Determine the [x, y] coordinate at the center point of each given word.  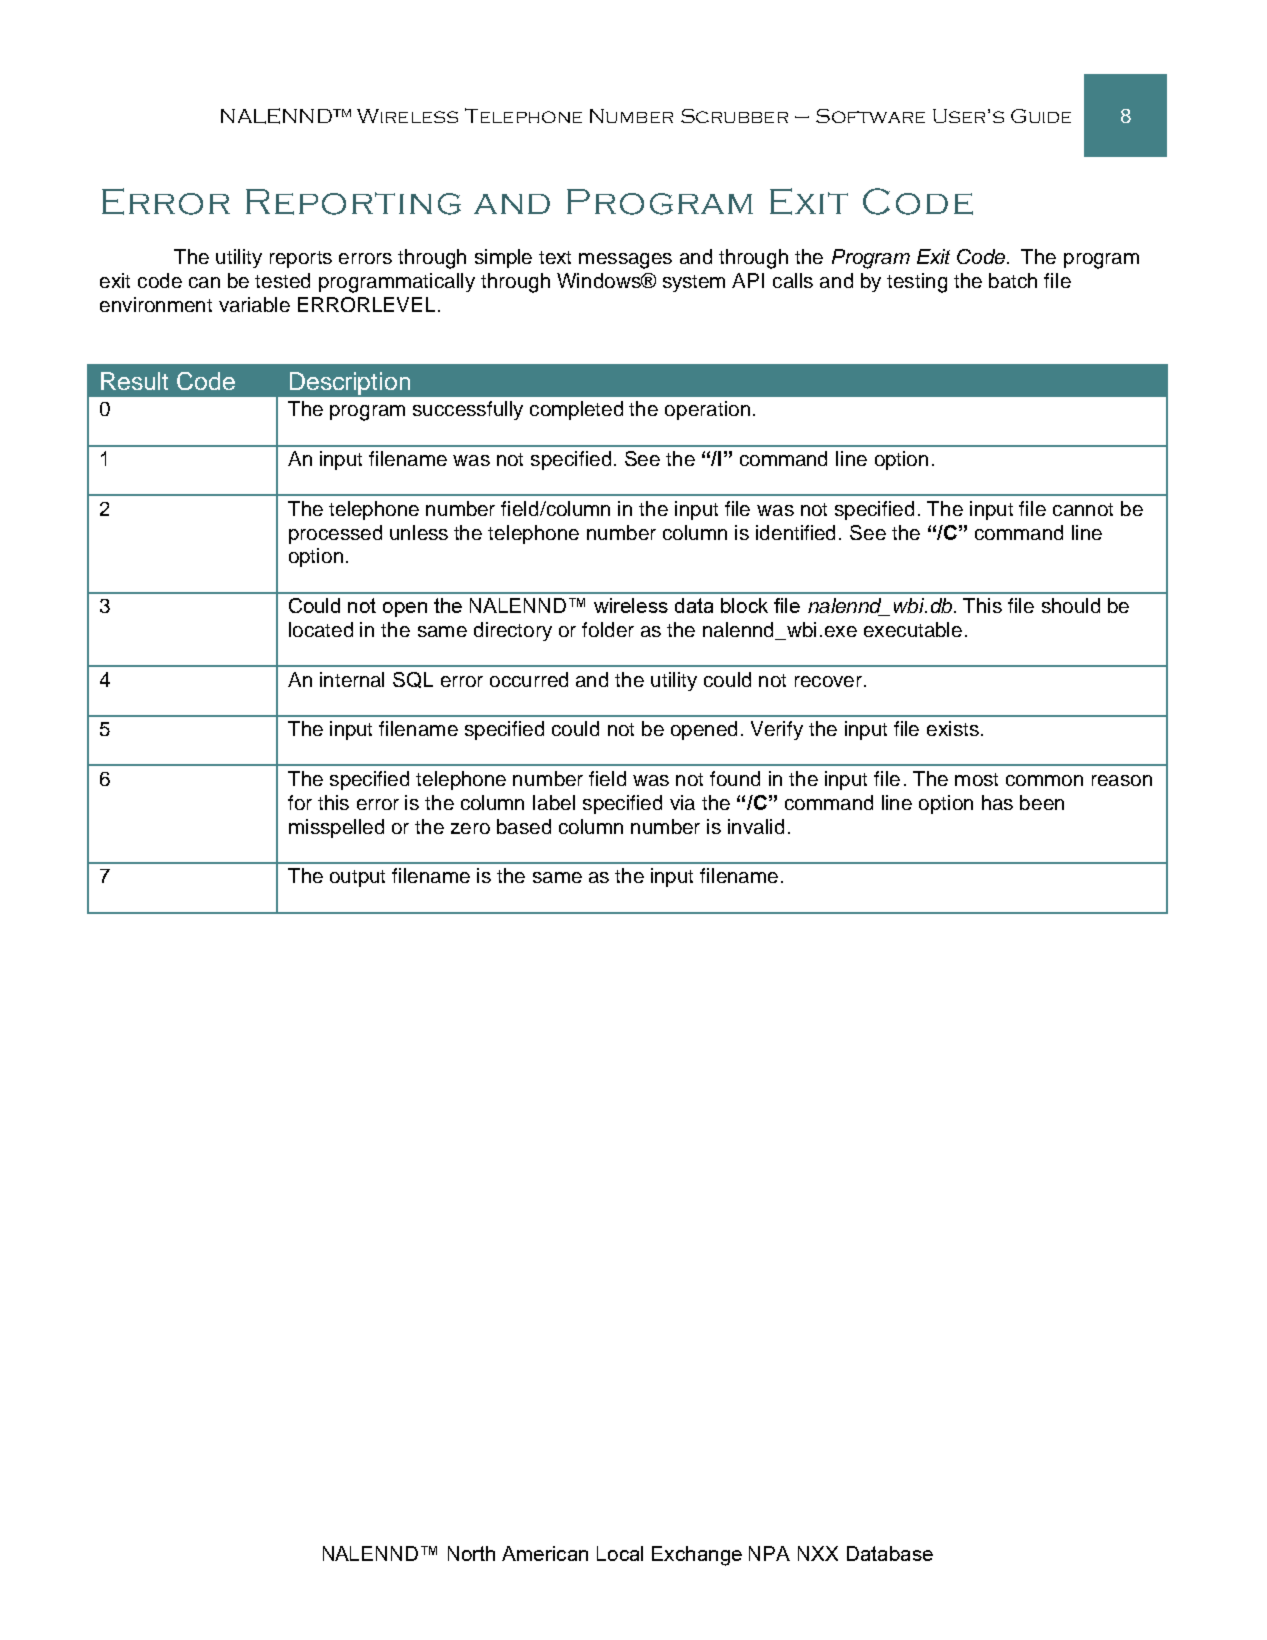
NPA [769, 1553]
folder [608, 629]
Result [134, 381]
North [471, 1553]
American [545, 1553]
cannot [1083, 509]
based [524, 826]
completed [576, 410]
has [997, 802]
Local [620, 1553]
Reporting [353, 202]
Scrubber [734, 116]
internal [352, 679]
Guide [1041, 116]
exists [953, 728]
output [357, 878]
